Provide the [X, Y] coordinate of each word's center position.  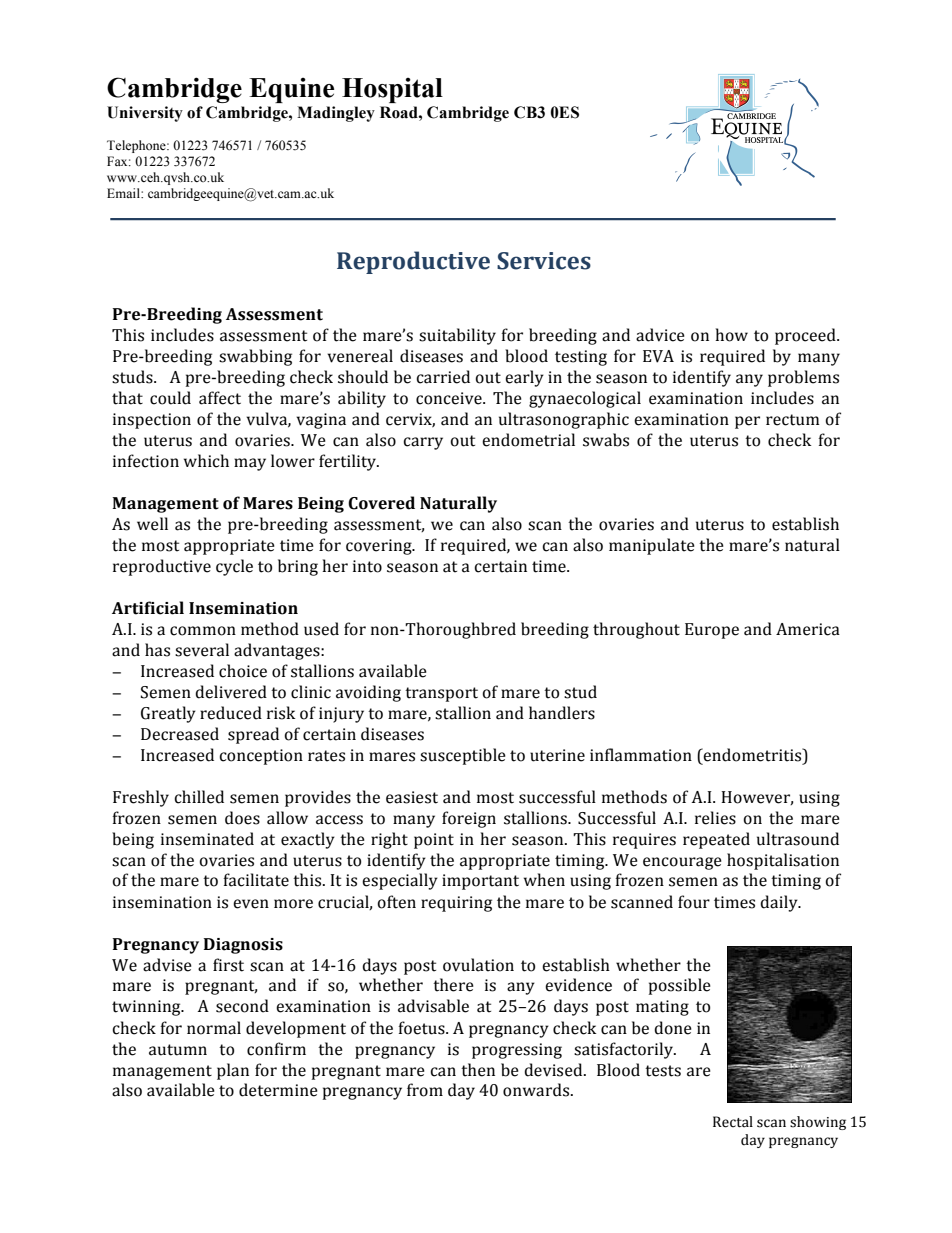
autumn [178, 1050]
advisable [433, 1006]
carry [423, 443]
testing [581, 358]
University [145, 114]
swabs [606, 440]
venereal [360, 356]
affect [220, 398]
